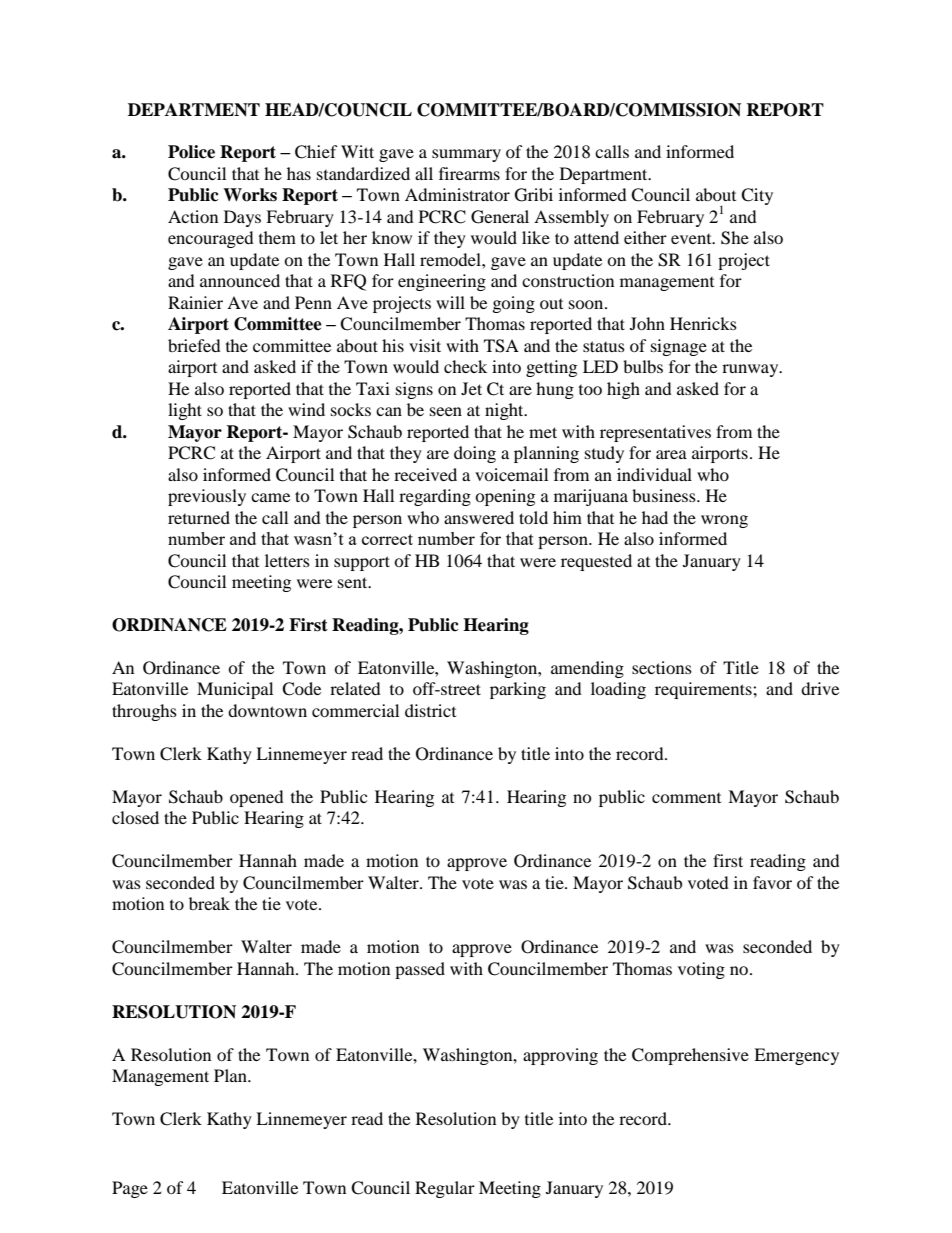 This screenshot has width=952, height=1233. Describe the element at coordinates (518, 690) in the screenshot. I see `parking` at that location.
